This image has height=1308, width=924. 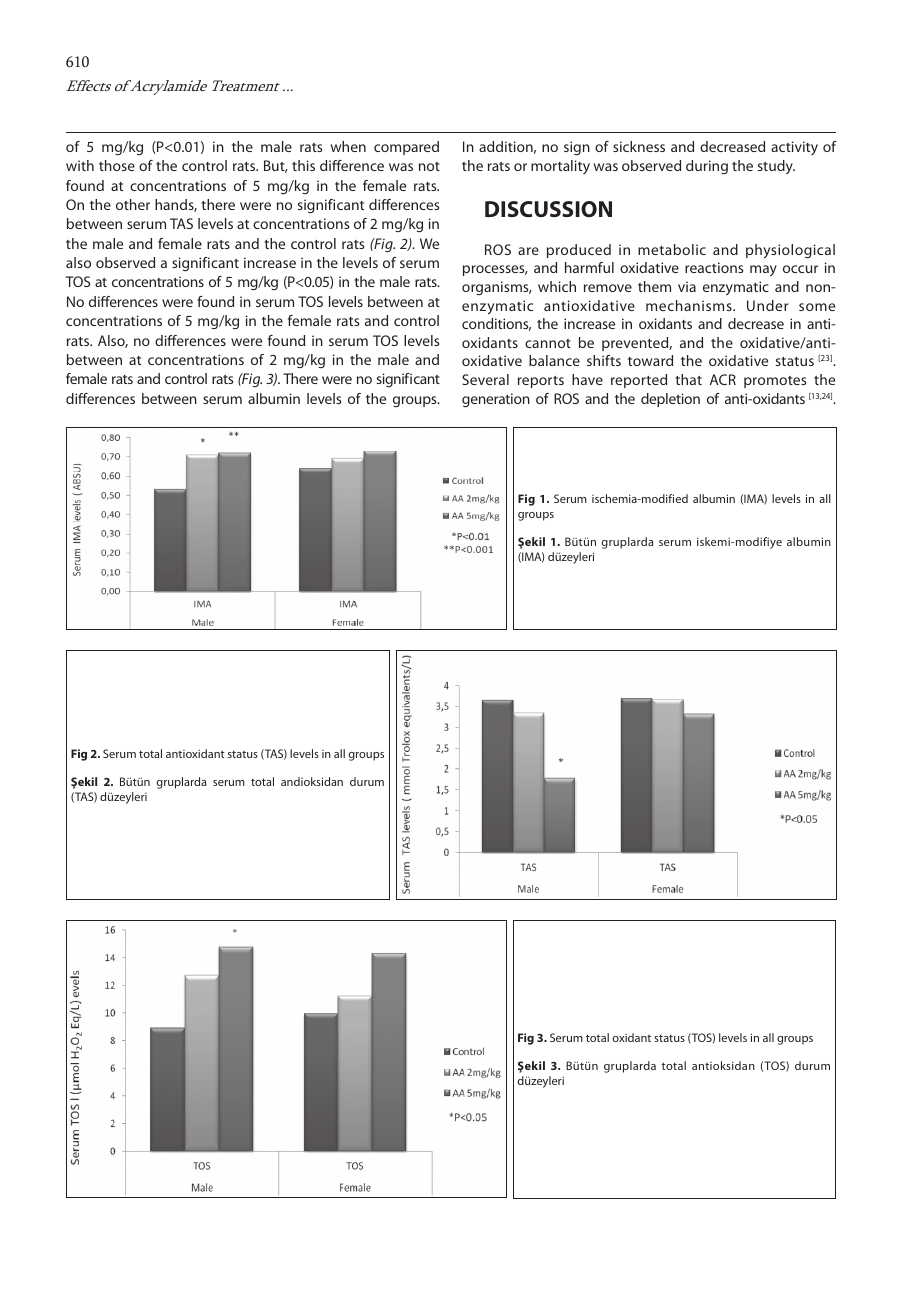 What do you see at coordinates (608, 288) in the image?
I see `remove` at bounding box center [608, 288].
